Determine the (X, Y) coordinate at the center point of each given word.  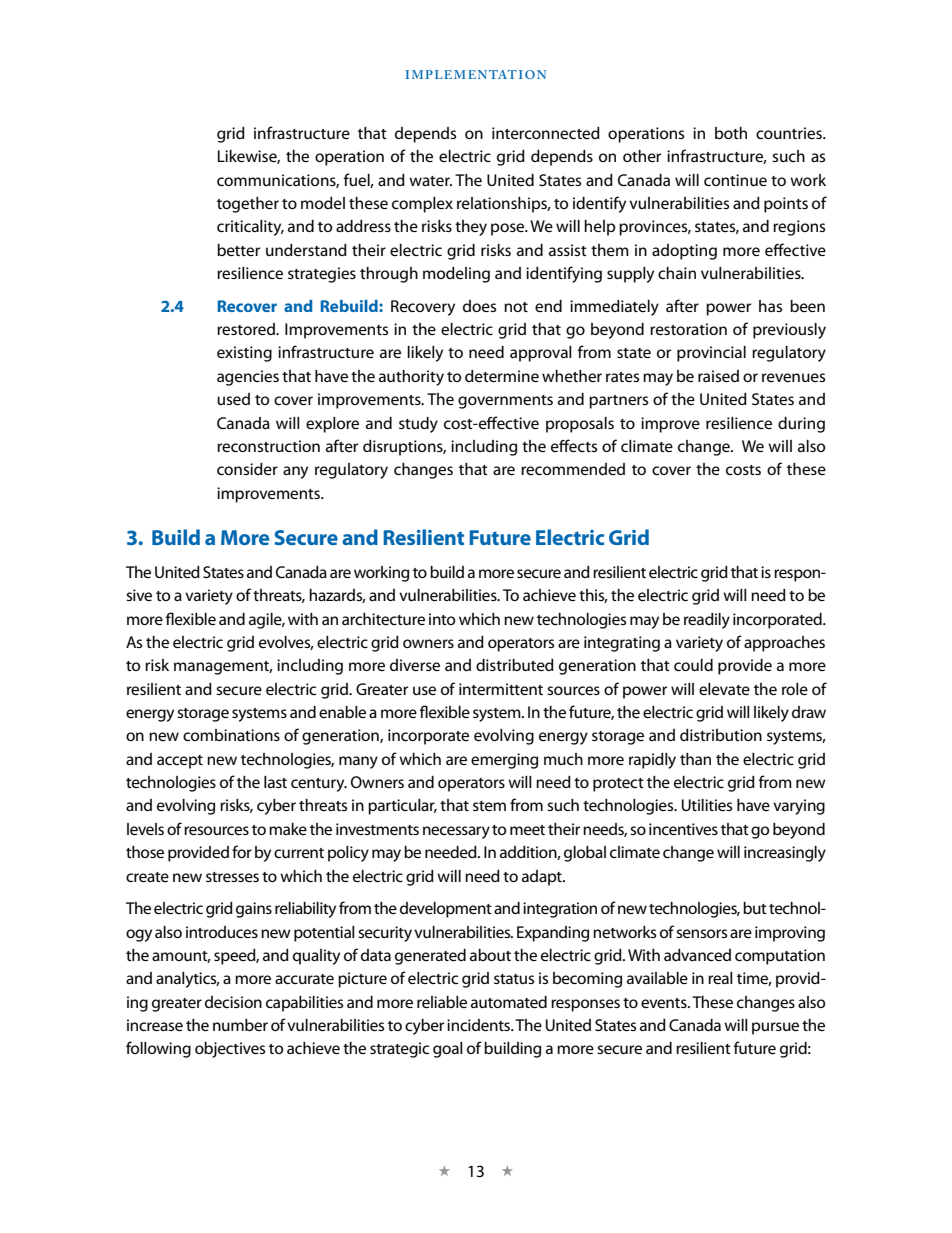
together (248, 205)
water (430, 181)
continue (735, 180)
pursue (775, 1028)
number (240, 1025)
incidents (479, 1025)
